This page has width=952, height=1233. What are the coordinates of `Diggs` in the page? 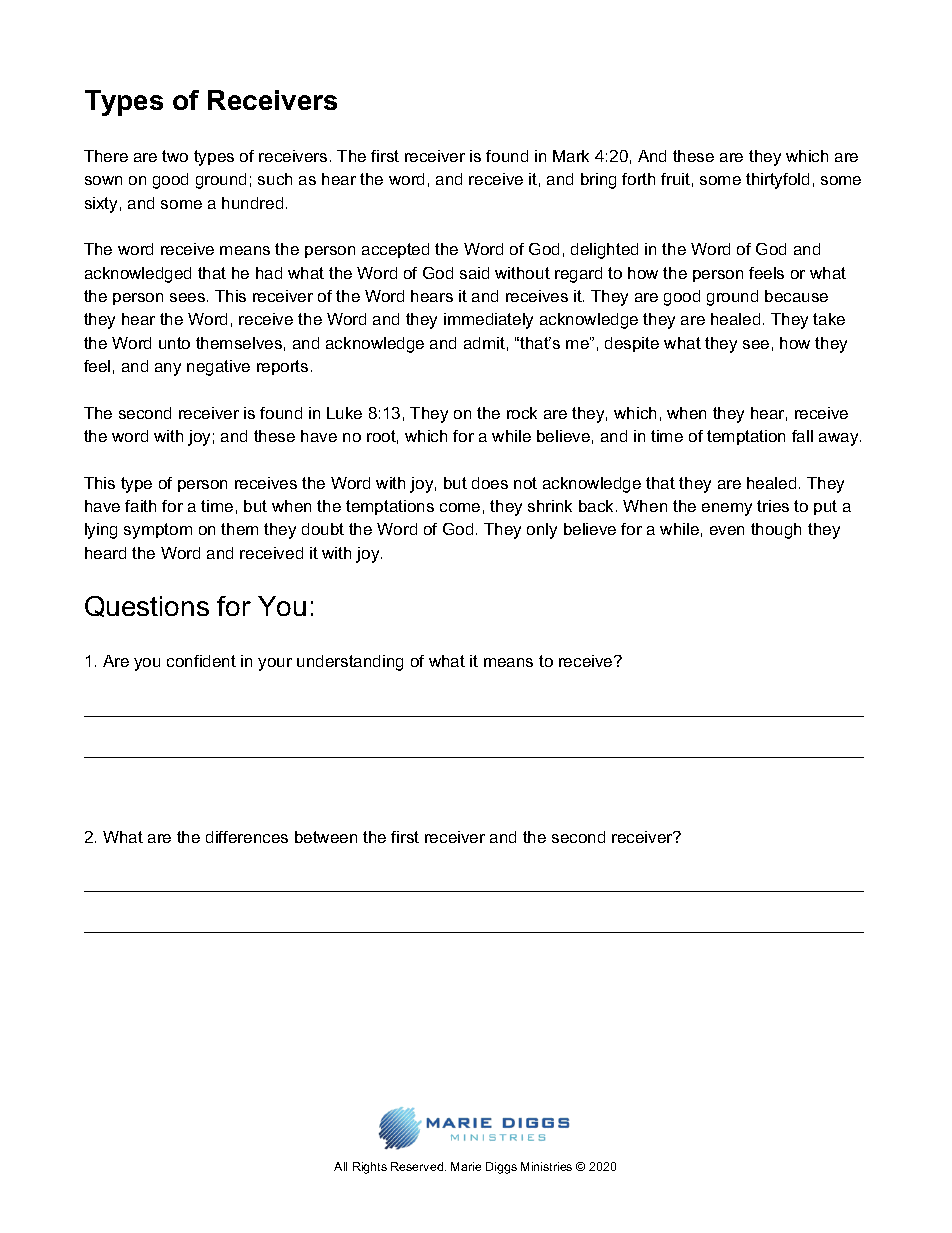 It's located at (501, 1168).
